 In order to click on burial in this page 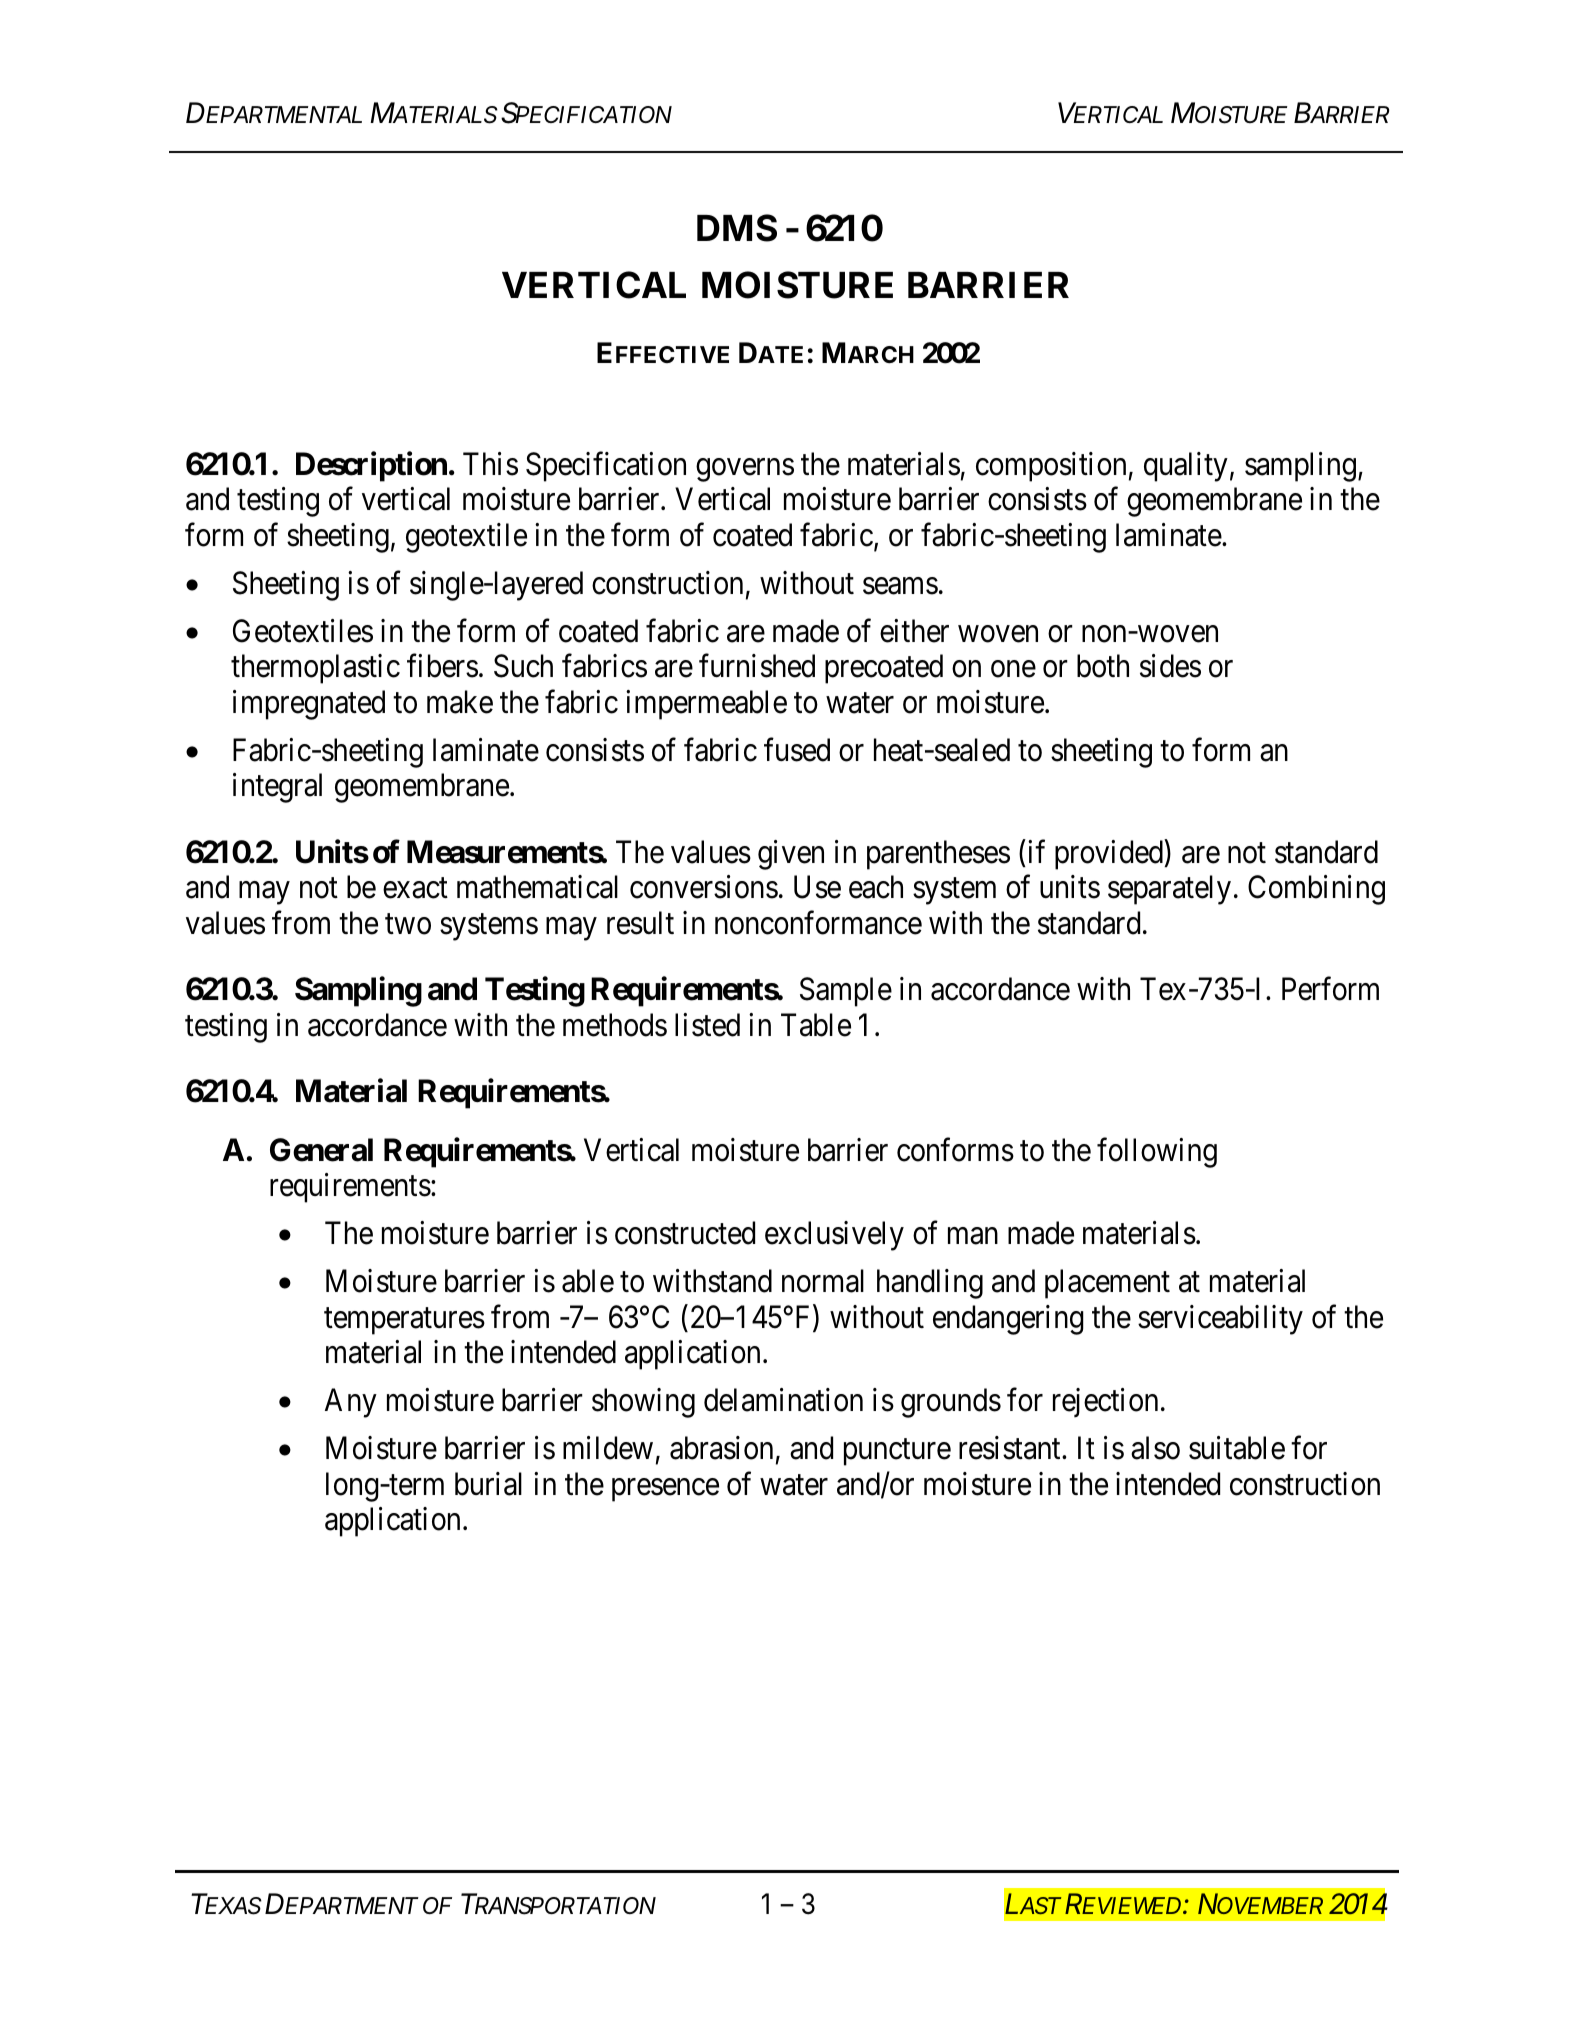, I will do `click(488, 1484)`.
